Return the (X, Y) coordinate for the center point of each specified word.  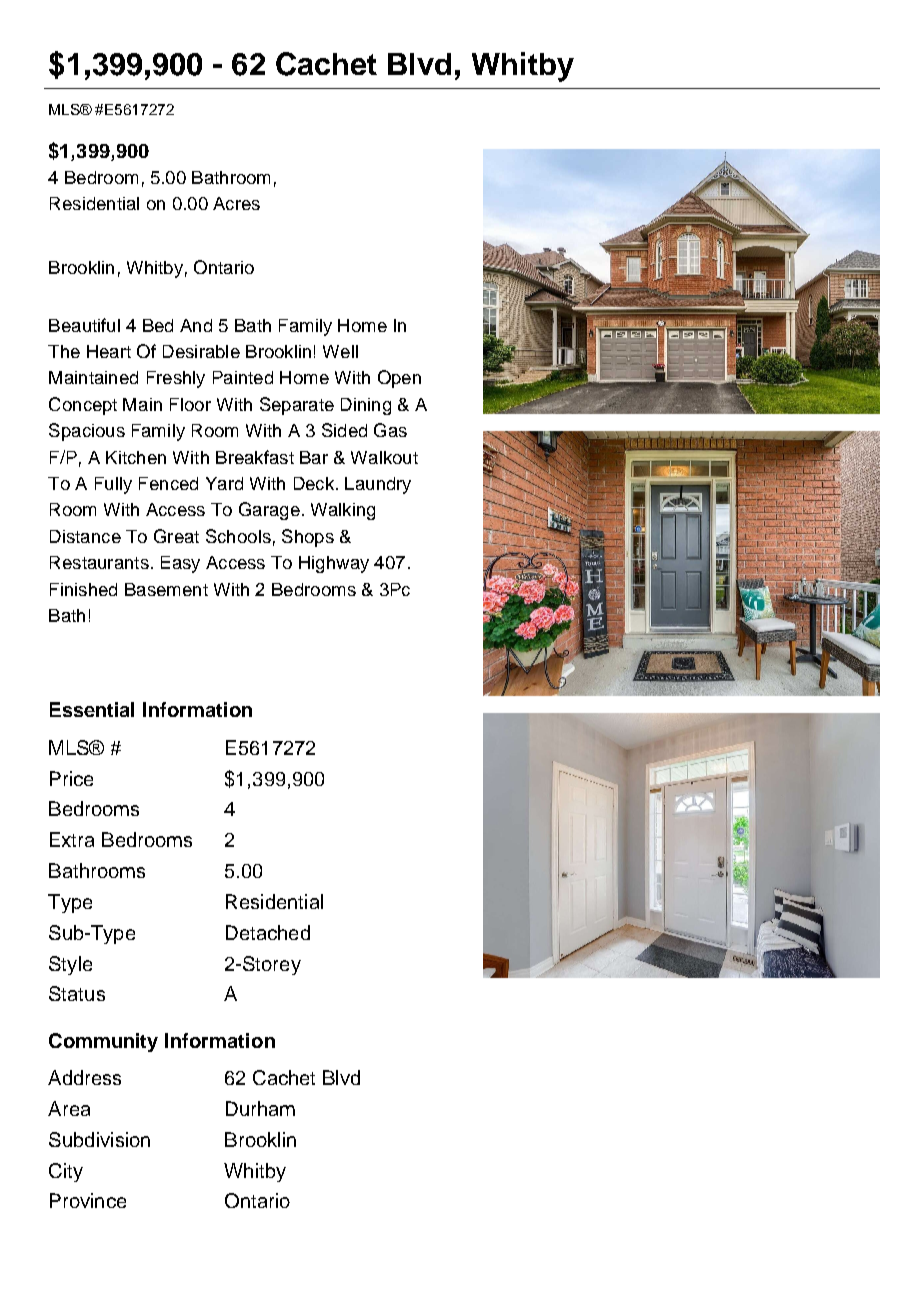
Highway (334, 564)
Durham (260, 1108)
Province (88, 1200)
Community (103, 1042)
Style (70, 965)
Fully (113, 485)
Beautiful (84, 325)
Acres (236, 203)
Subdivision (99, 1139)
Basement (166, 589)
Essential (92, 709)
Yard (224, 483)
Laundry (378, 485)
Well (340, 351)
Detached (268, 932)
